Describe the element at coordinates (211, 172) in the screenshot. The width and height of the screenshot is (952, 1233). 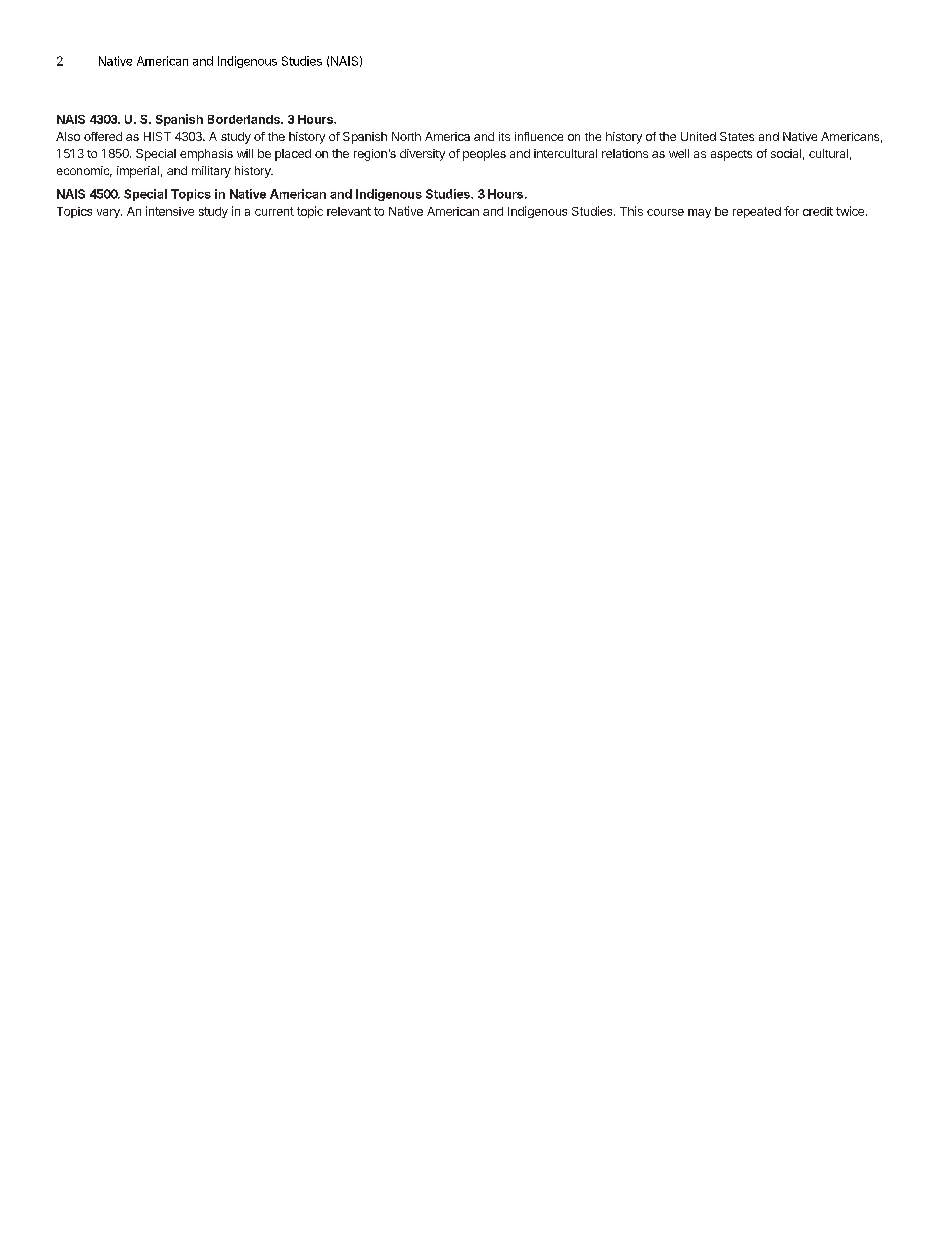
I see `military` at that location.
